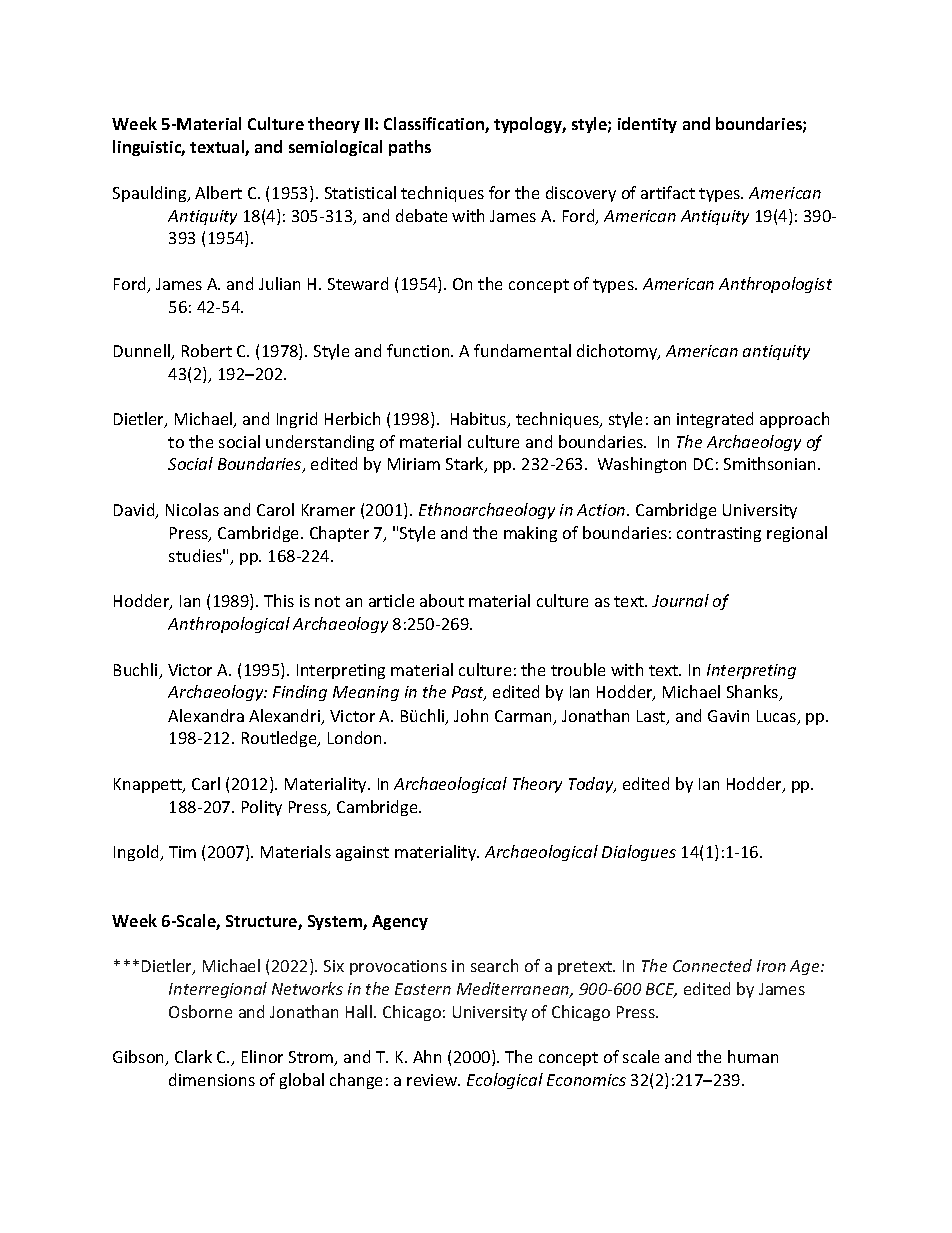 This screenshot has width=952, height=1233. I want to click on Journal, so click(680, 600).
